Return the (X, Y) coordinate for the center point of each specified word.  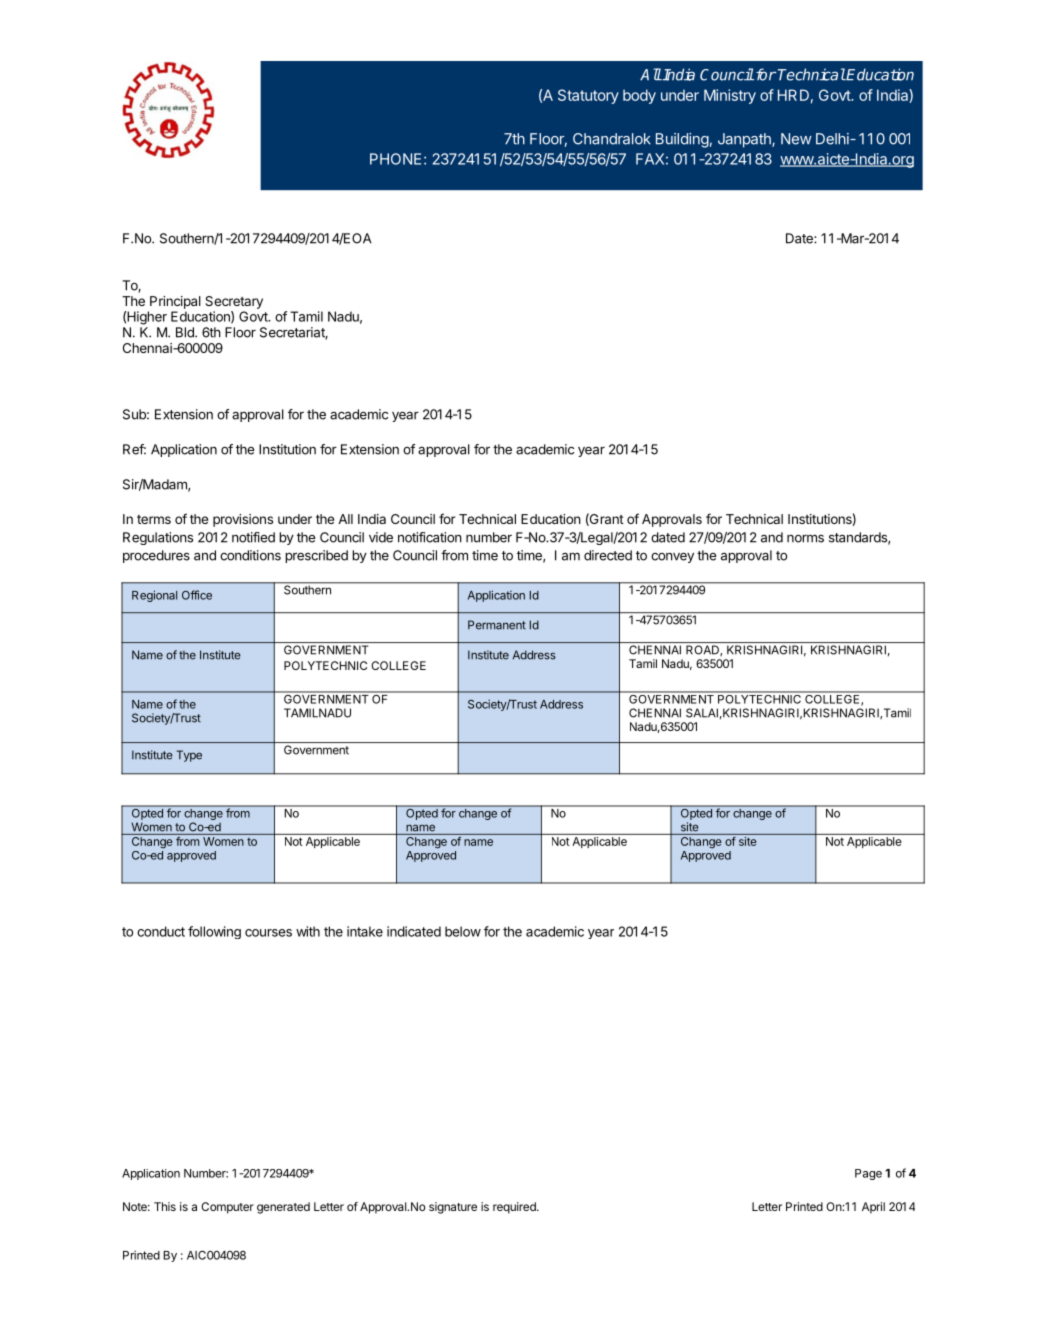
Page (868, 1174)
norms (805, 538)
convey (672, 557)
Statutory (588, 96)
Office (197, 595)
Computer (227, 1208)
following (214, 932)
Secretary (234, 302)
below (463, 931)
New (796, 139)
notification (430, 537)
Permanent (497, 625)
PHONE (395, 159)
